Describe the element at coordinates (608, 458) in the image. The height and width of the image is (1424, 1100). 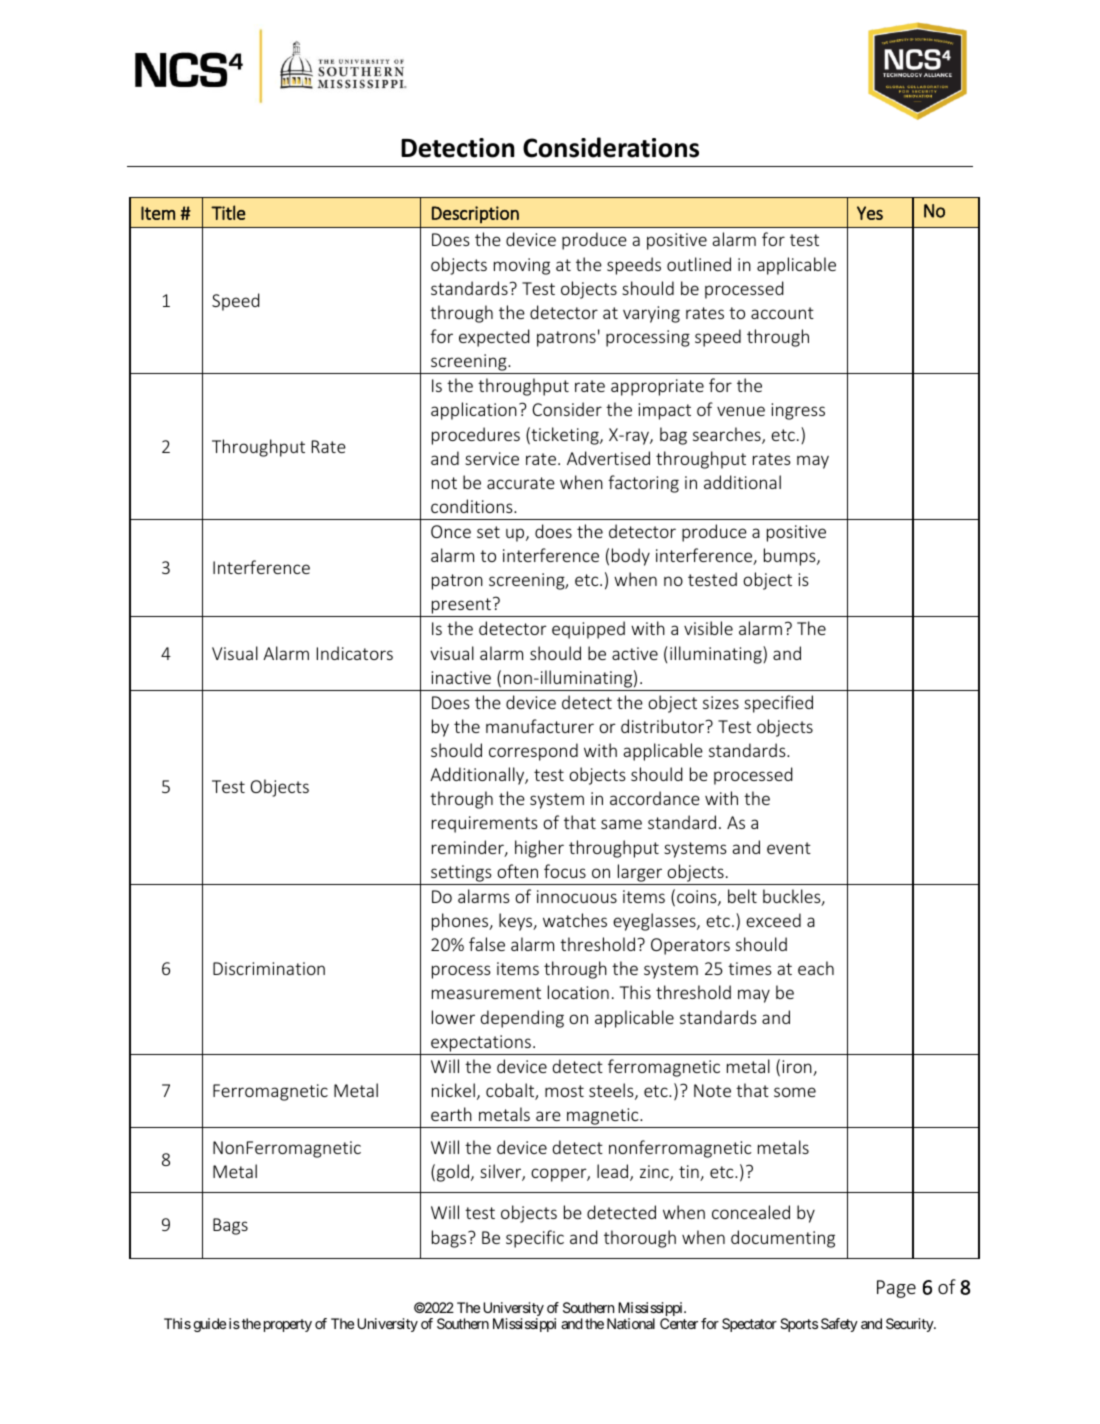
I see `Advertised` at that location.
